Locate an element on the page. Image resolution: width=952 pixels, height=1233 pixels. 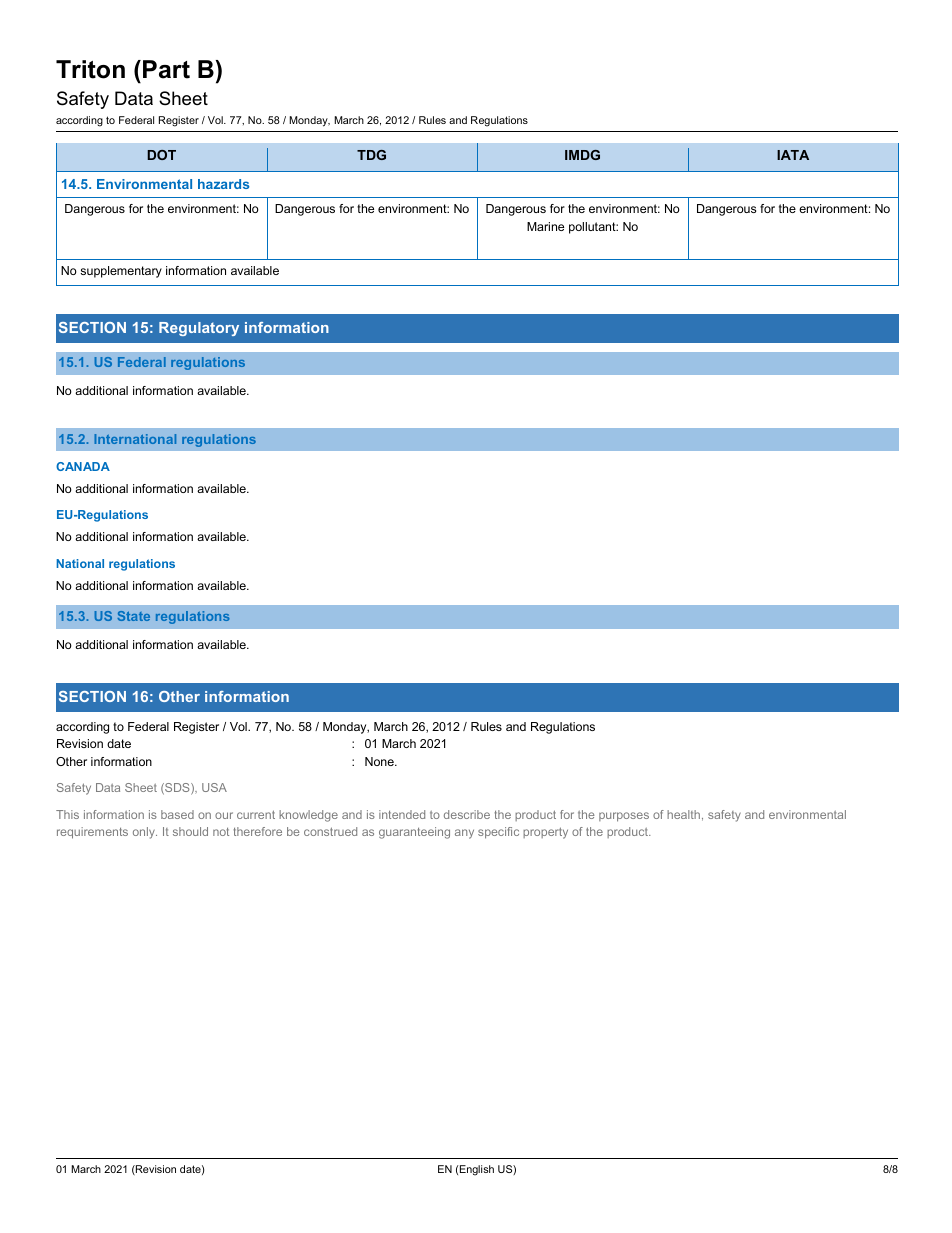
Part is located at coordinates (166, 69).
